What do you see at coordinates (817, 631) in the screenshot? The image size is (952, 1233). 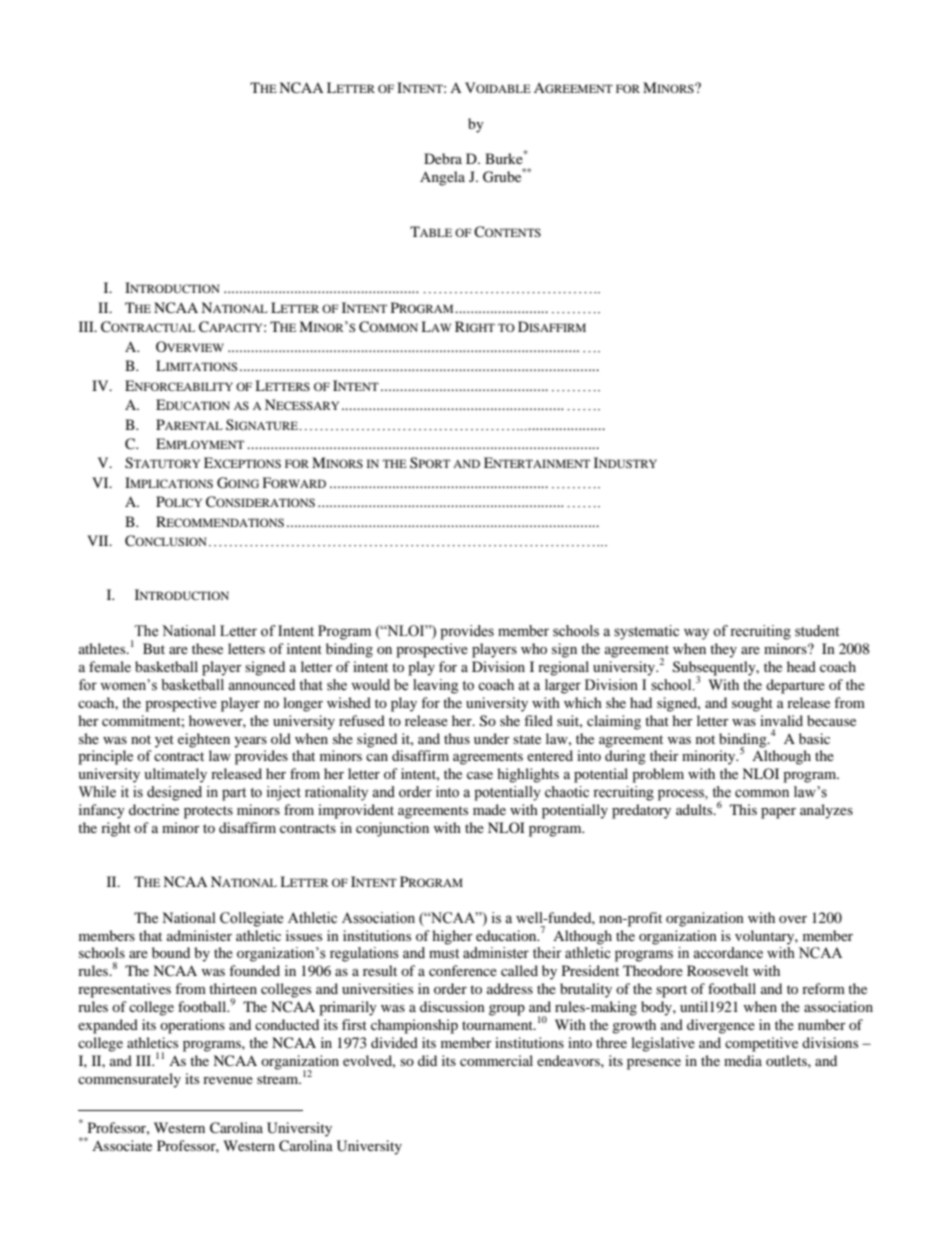 I see `student` at bounding box center [817, 631].
